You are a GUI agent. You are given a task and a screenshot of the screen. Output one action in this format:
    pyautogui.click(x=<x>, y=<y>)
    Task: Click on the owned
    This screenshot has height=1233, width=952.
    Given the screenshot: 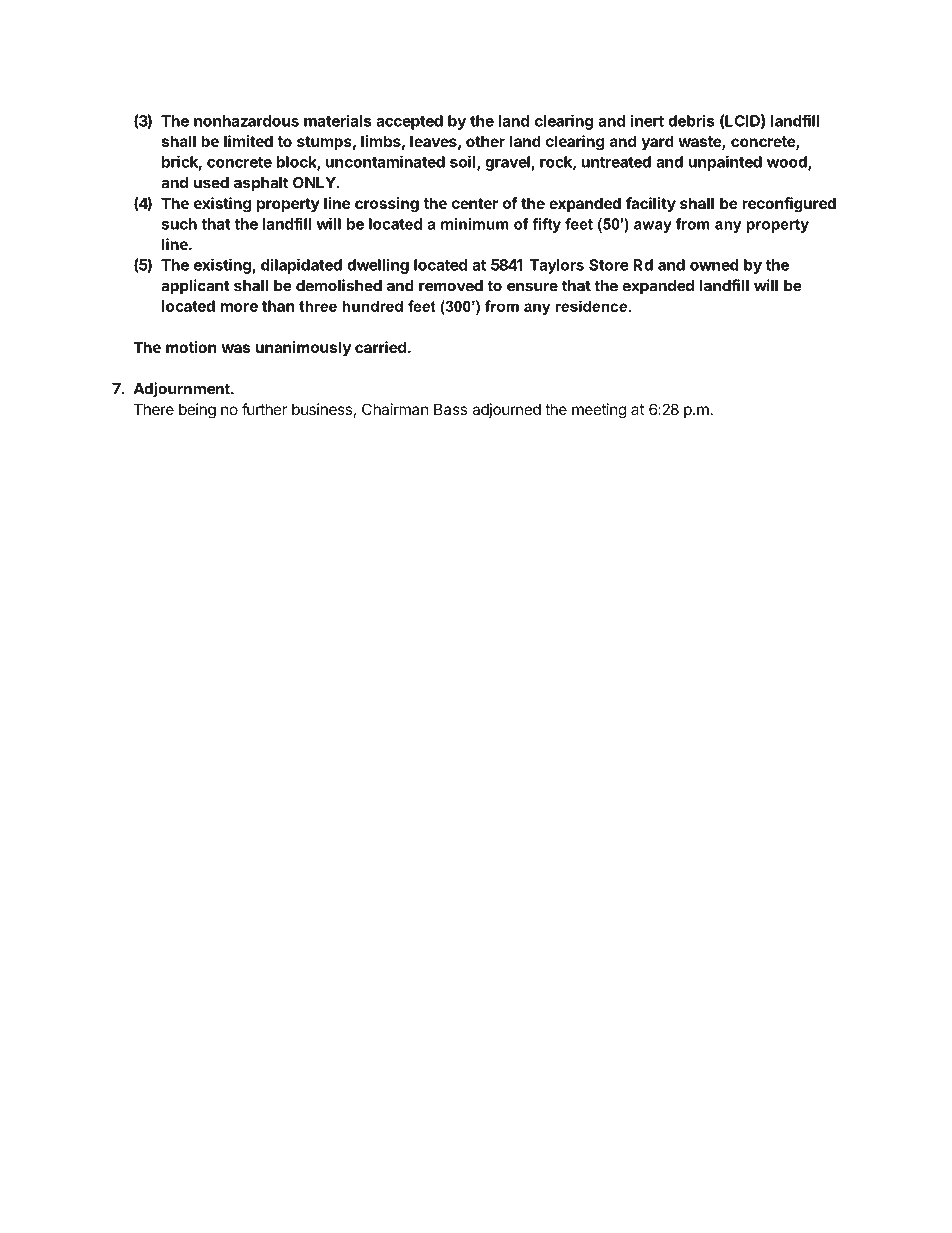 What is the action you would take?
    pyautogui.click(x=714, y=265)
